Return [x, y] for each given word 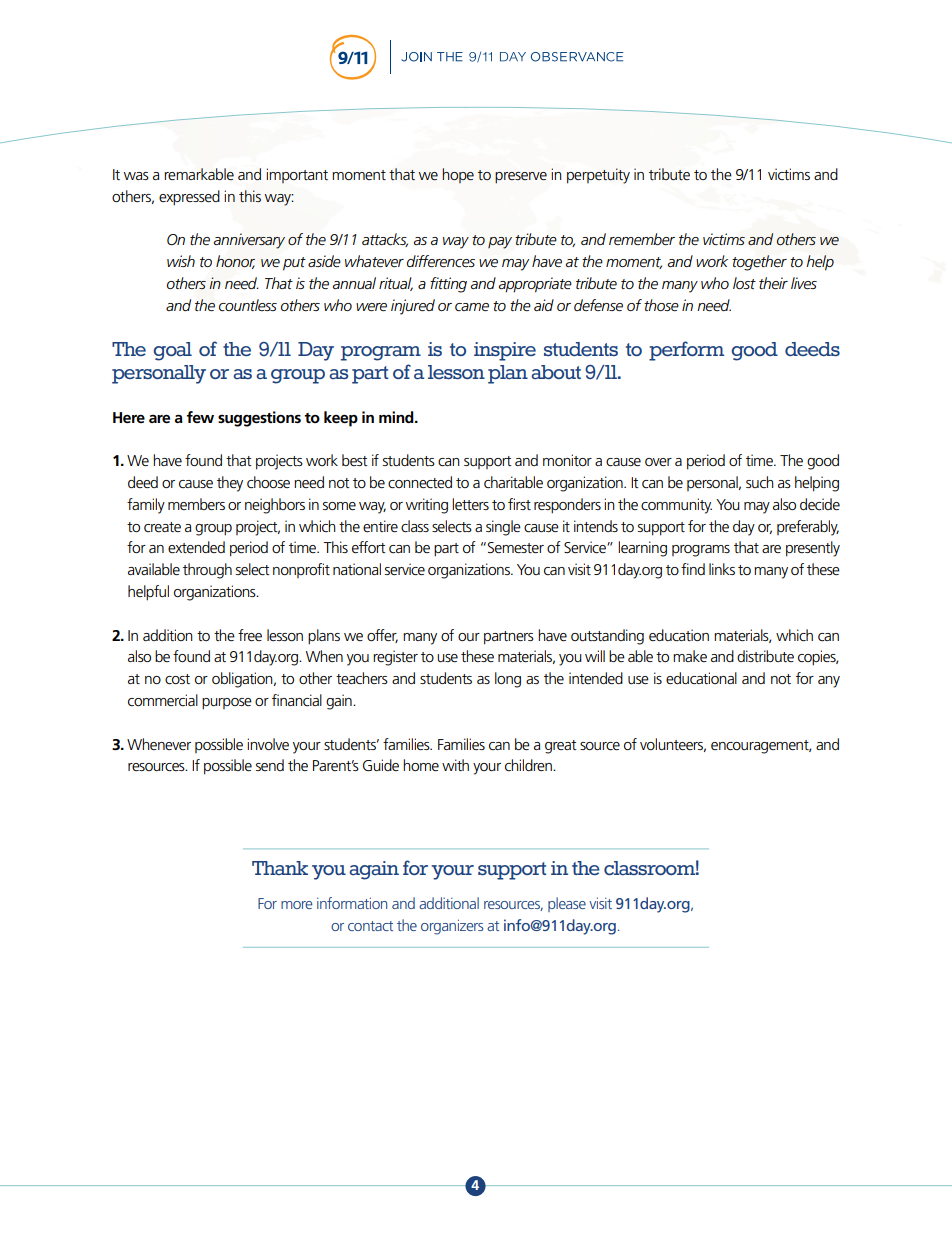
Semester [516, 547]
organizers [452, 927]
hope [458, 175]
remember [642, 239]
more [296, 905]
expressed [189, 198]
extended [196, 547]
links [722, 569]
